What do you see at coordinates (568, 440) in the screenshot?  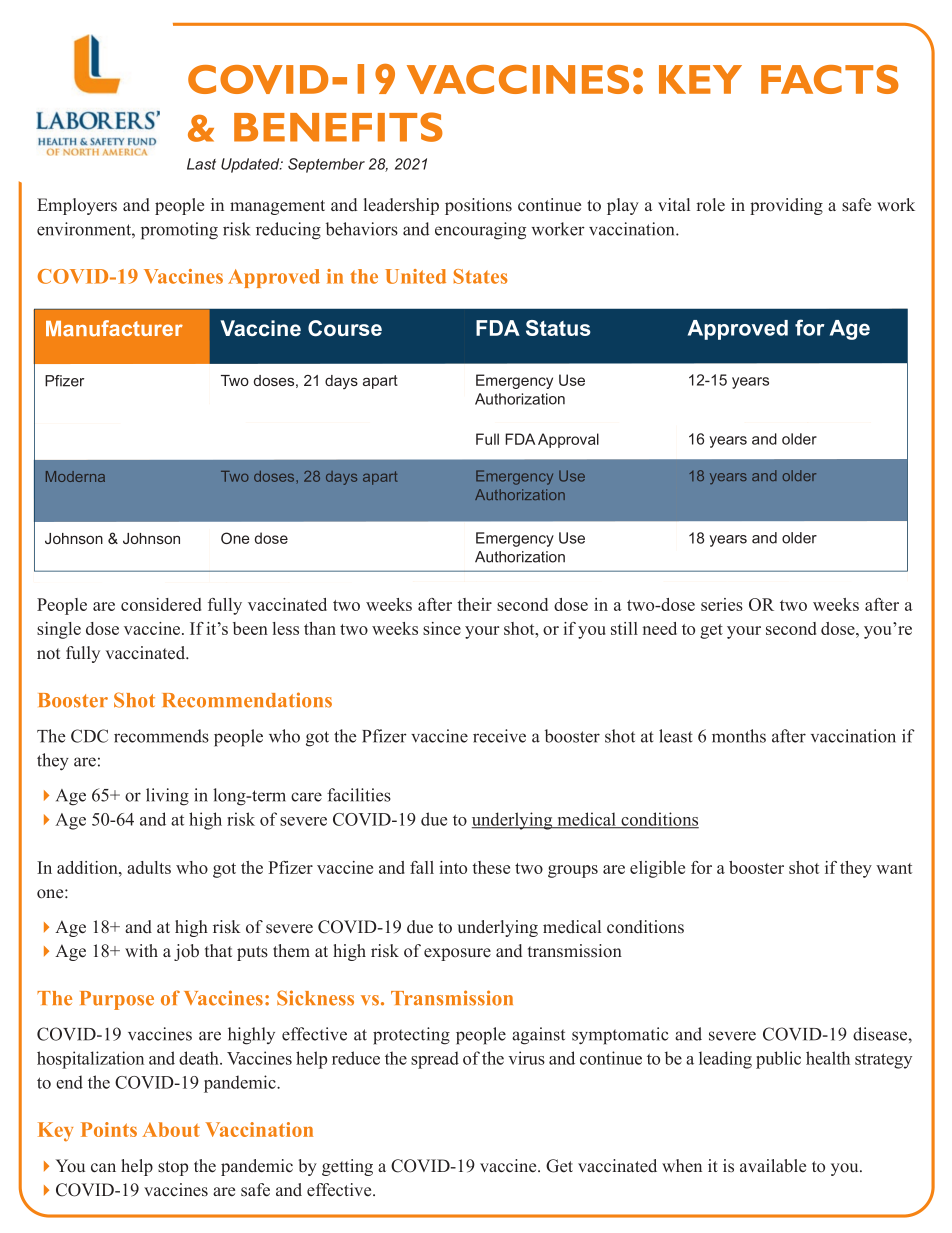 I see `Approval` at bounding box center [568, 440].
